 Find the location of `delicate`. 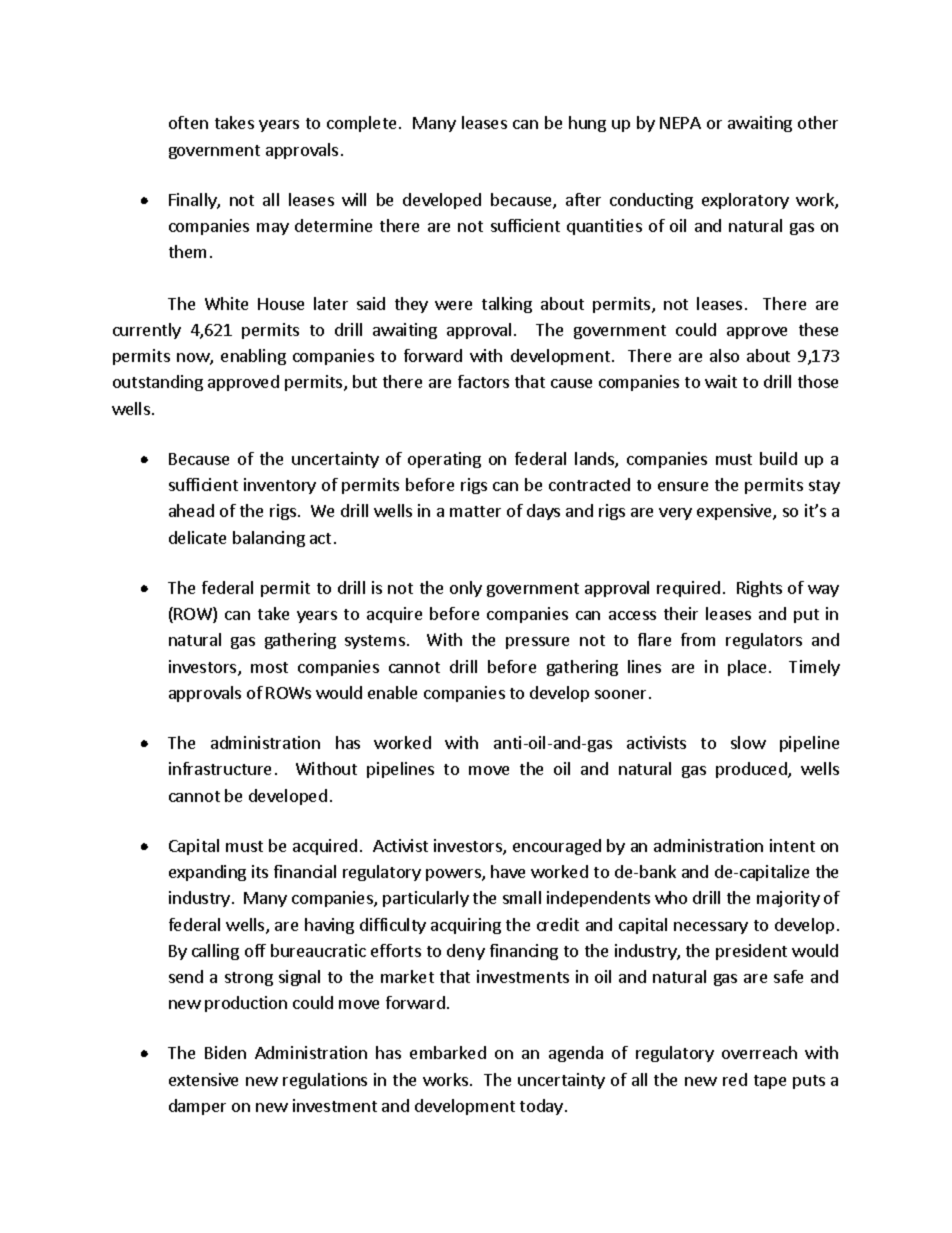

delicate is located at coordinates (197, 537).
